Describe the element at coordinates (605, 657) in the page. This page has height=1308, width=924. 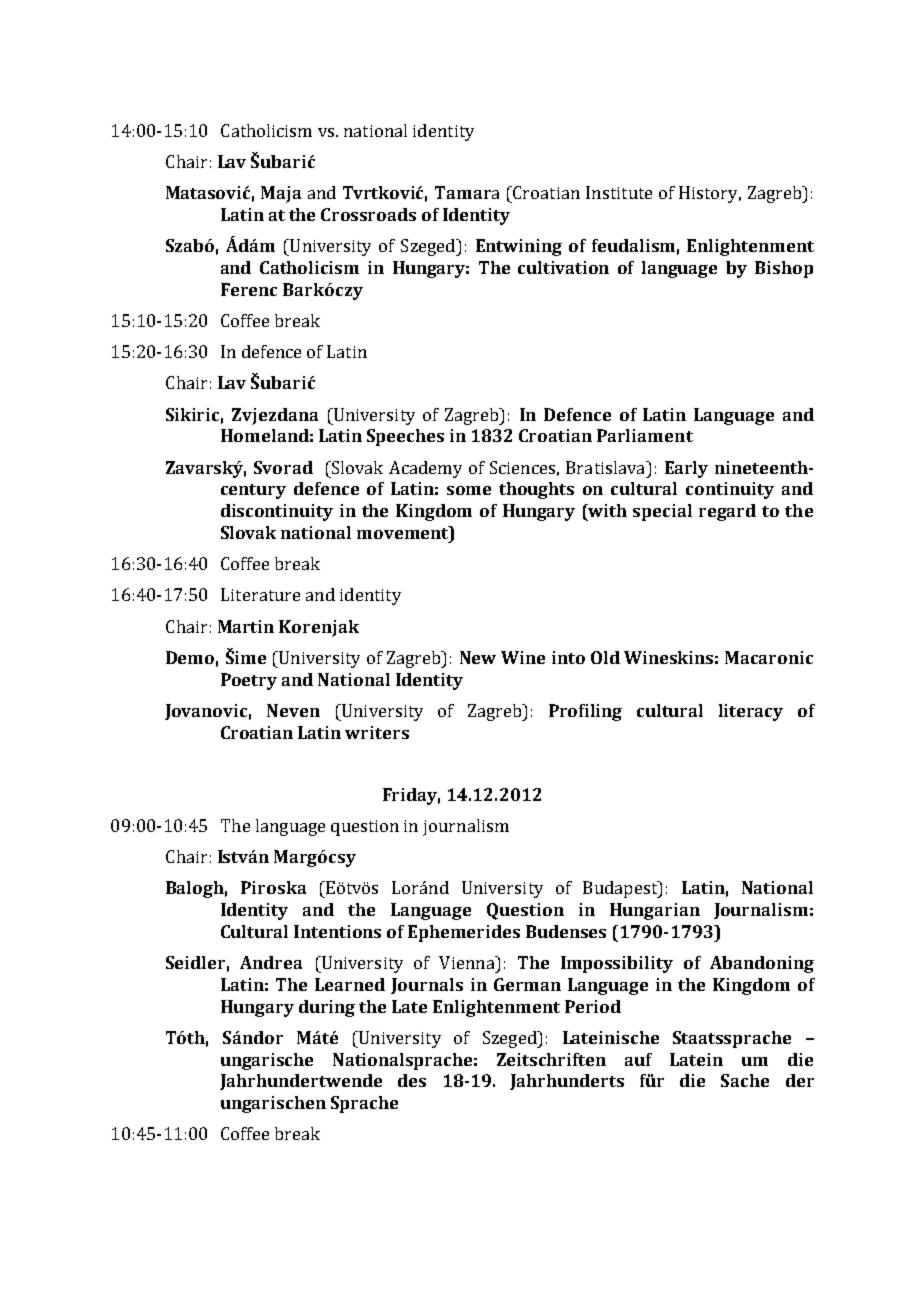
I see `Old` at that location.
